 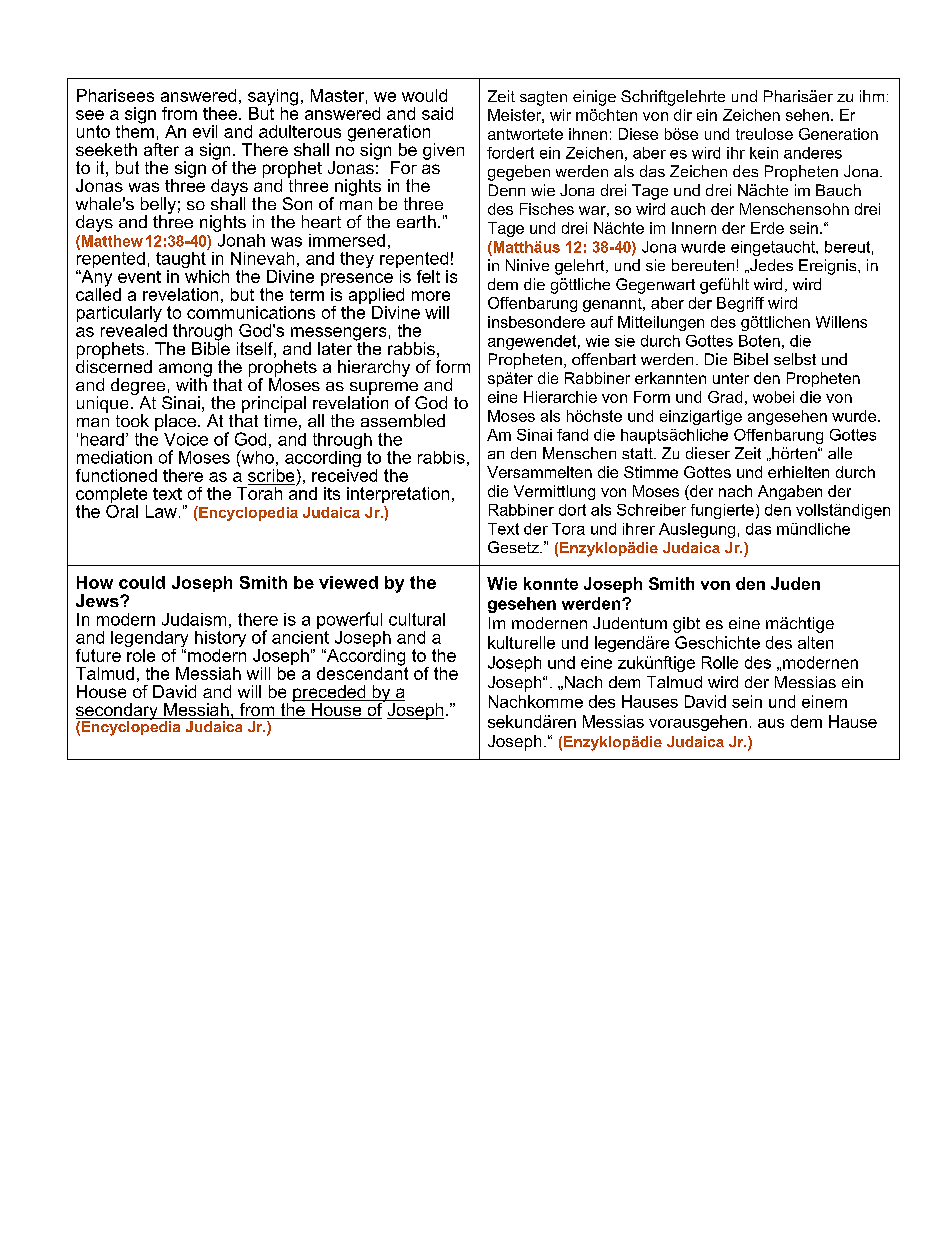 I want to click on thee, so click(x=220, y=113).
